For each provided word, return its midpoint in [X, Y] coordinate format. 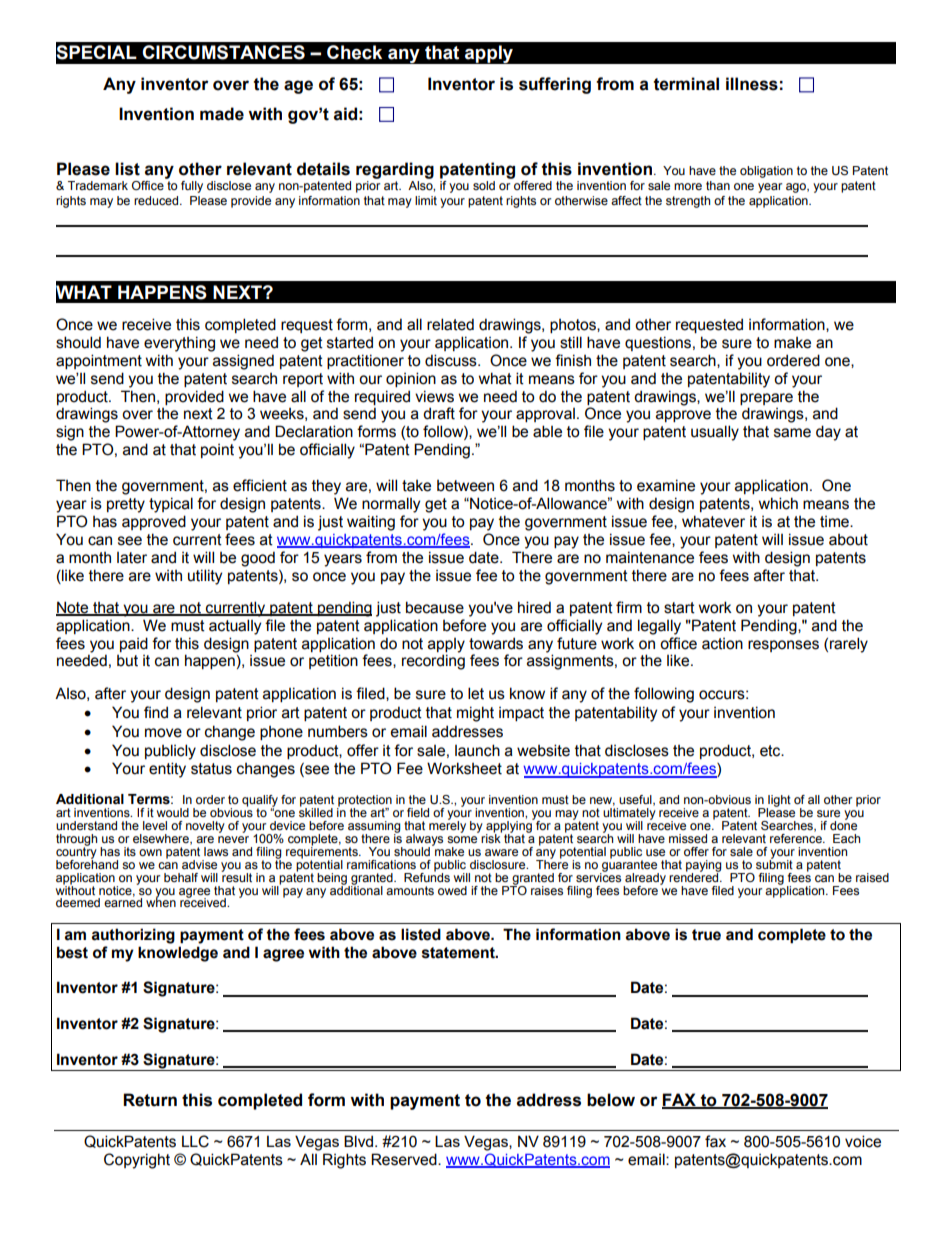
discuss [452, 360]
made [222, 114]
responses [783, 646]
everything [179, 344]
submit [774, 863]
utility [205, 577]
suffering [555, 85]
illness [752, 84]
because [435, 607]
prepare [766, 399]
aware [501, 852]
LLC [195, 1141]
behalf [181, 877]
